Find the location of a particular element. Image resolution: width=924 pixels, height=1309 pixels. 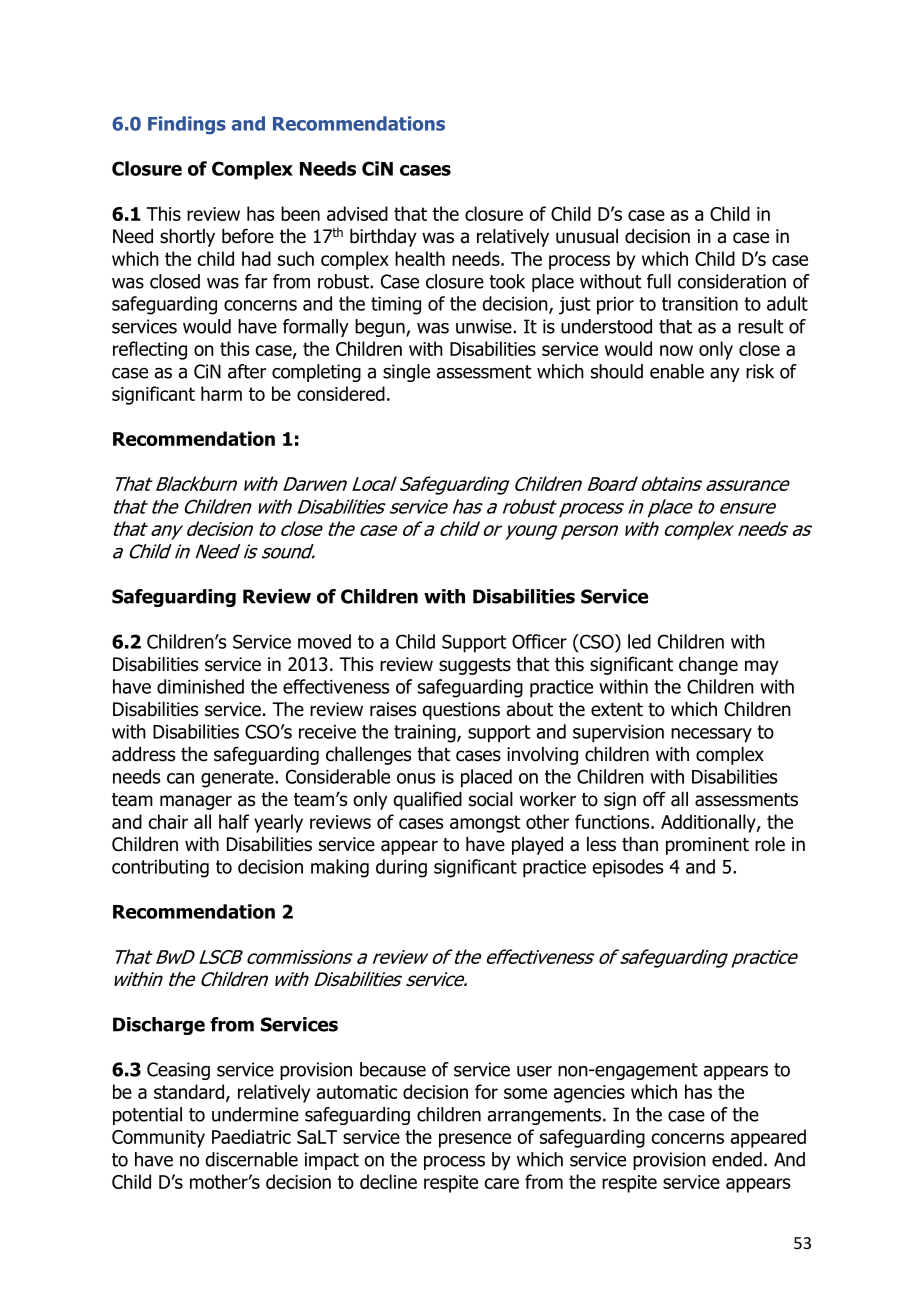

prominent is located at coordinates (707, 846).
